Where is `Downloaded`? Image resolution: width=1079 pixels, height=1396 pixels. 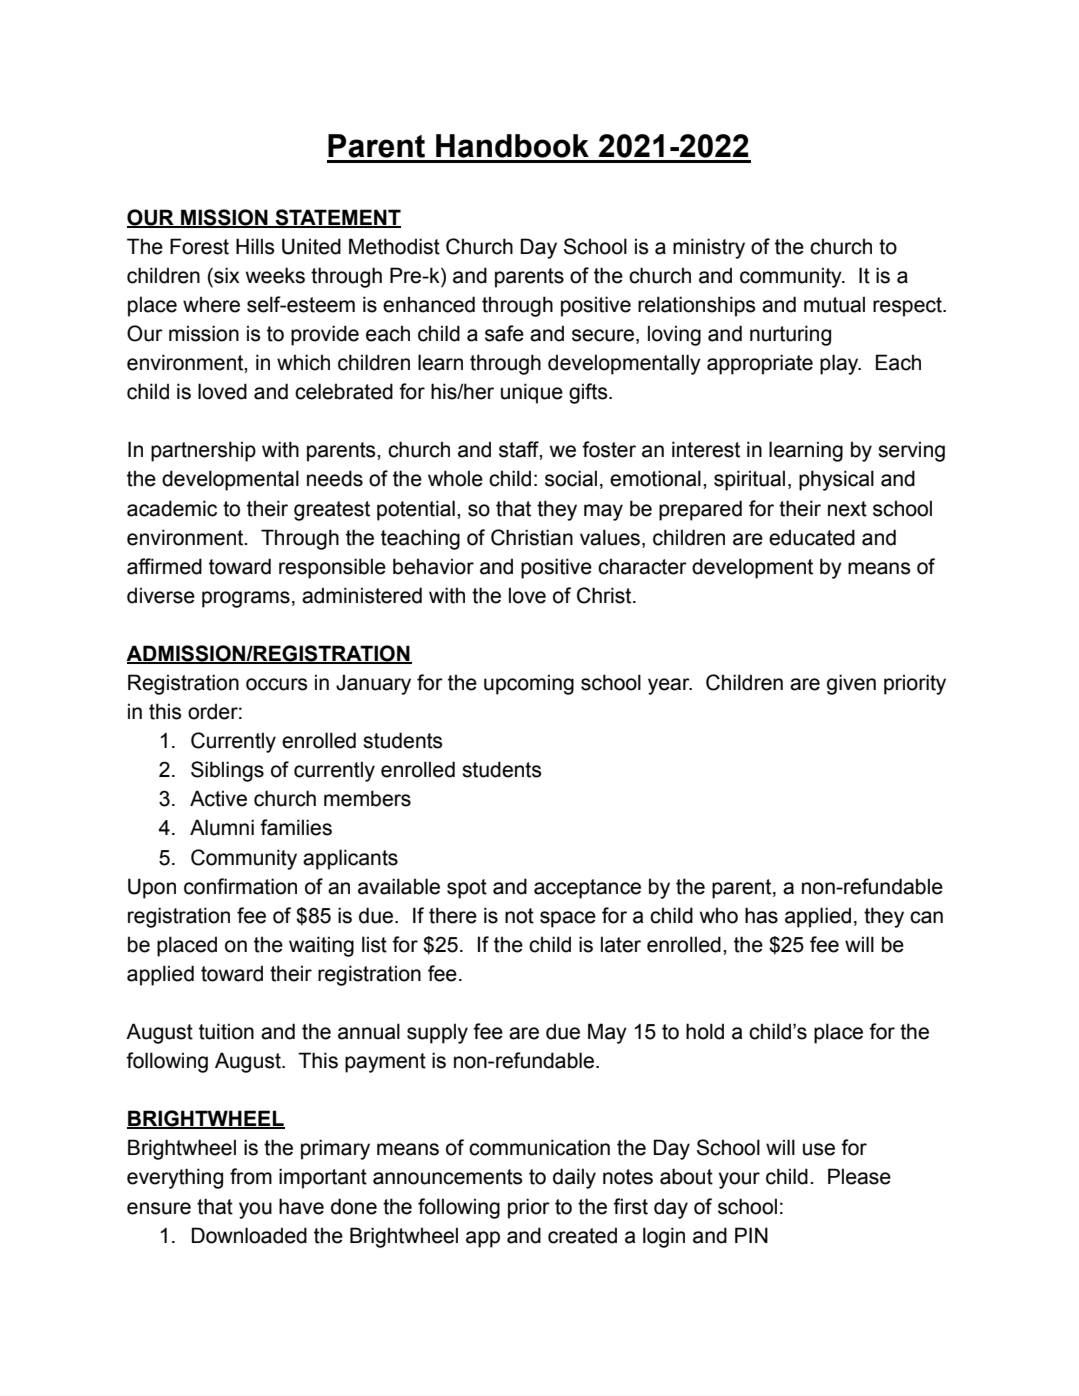 Downloaded is located at coordinates (249, 1235).
